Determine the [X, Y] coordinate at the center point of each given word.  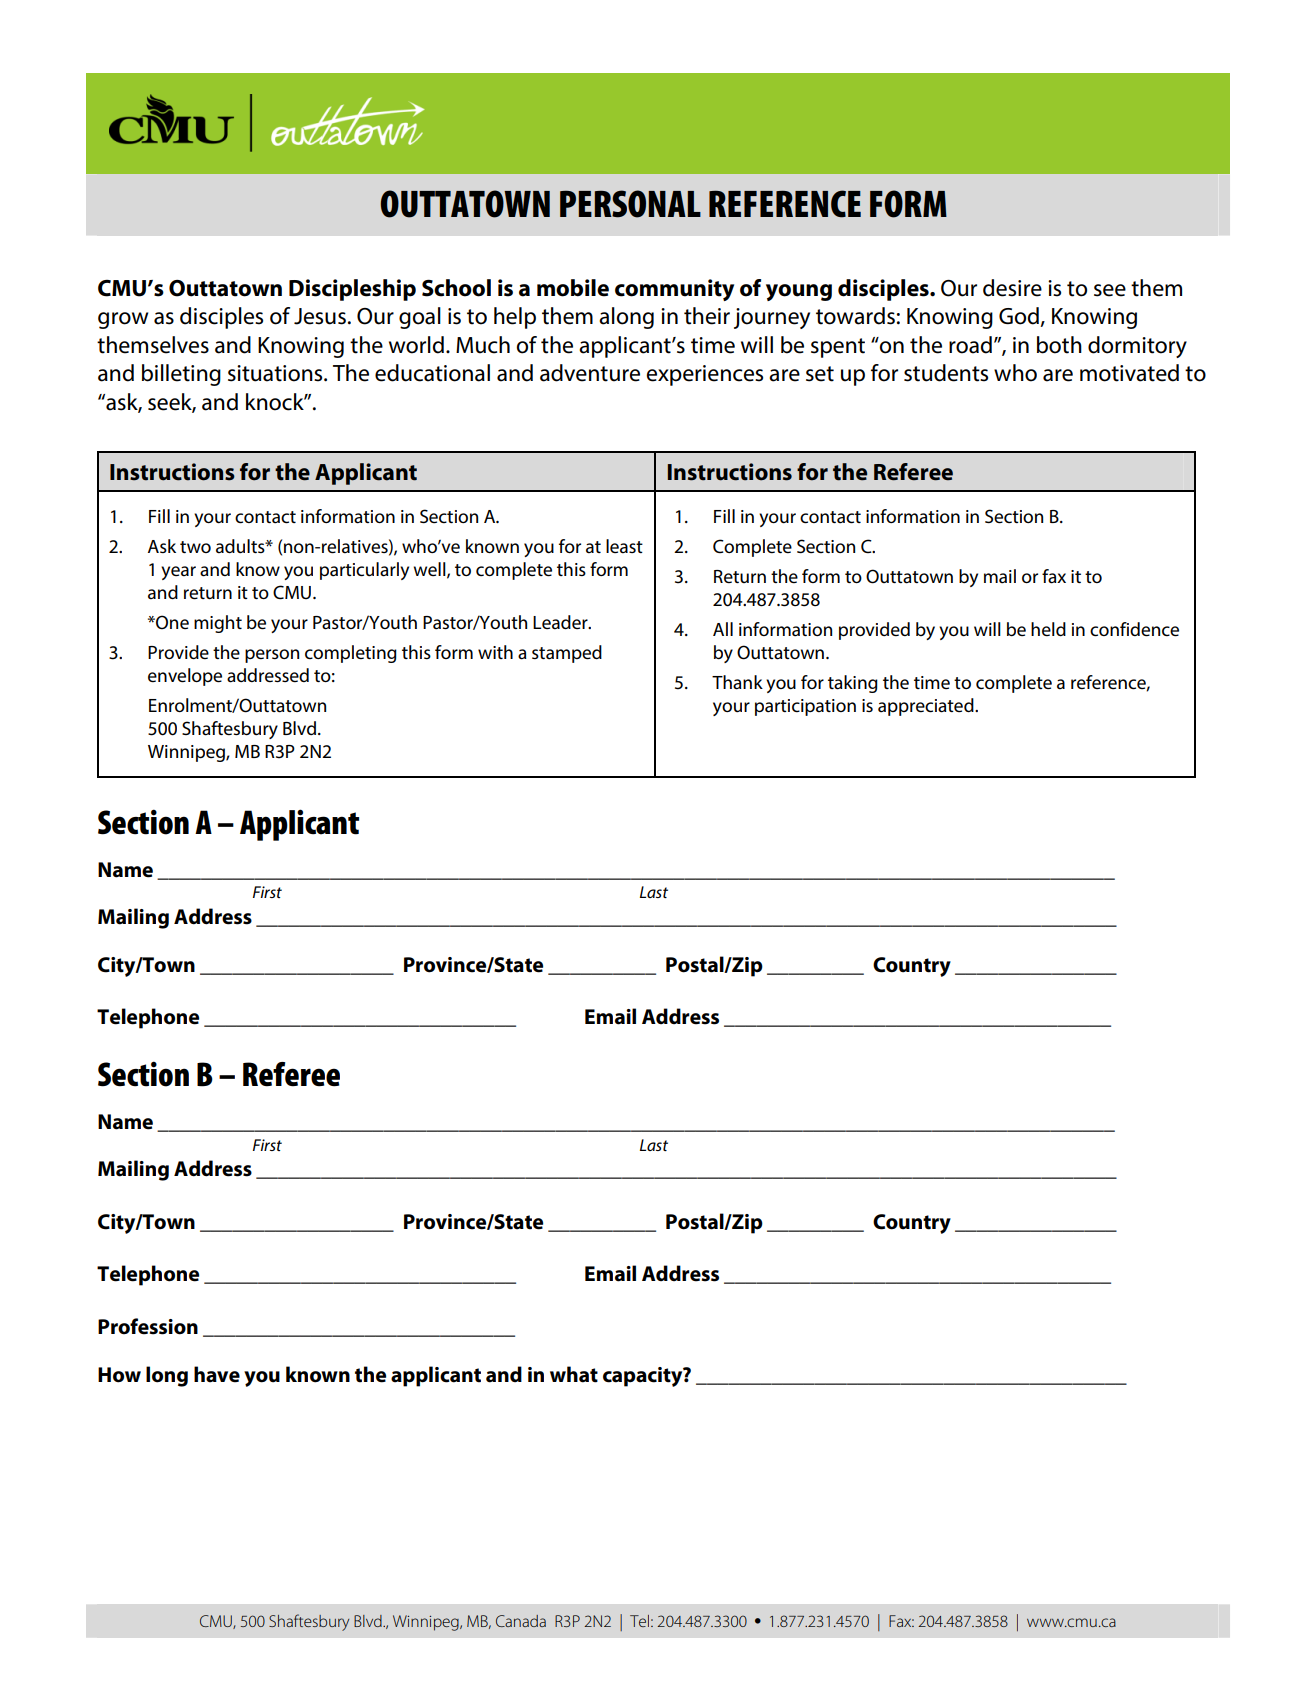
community [674, 290]
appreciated [927, 707]
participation [805, 707]
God [1020, 317]
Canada [521, 1621]
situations [276, 373]
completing [351, 654]
